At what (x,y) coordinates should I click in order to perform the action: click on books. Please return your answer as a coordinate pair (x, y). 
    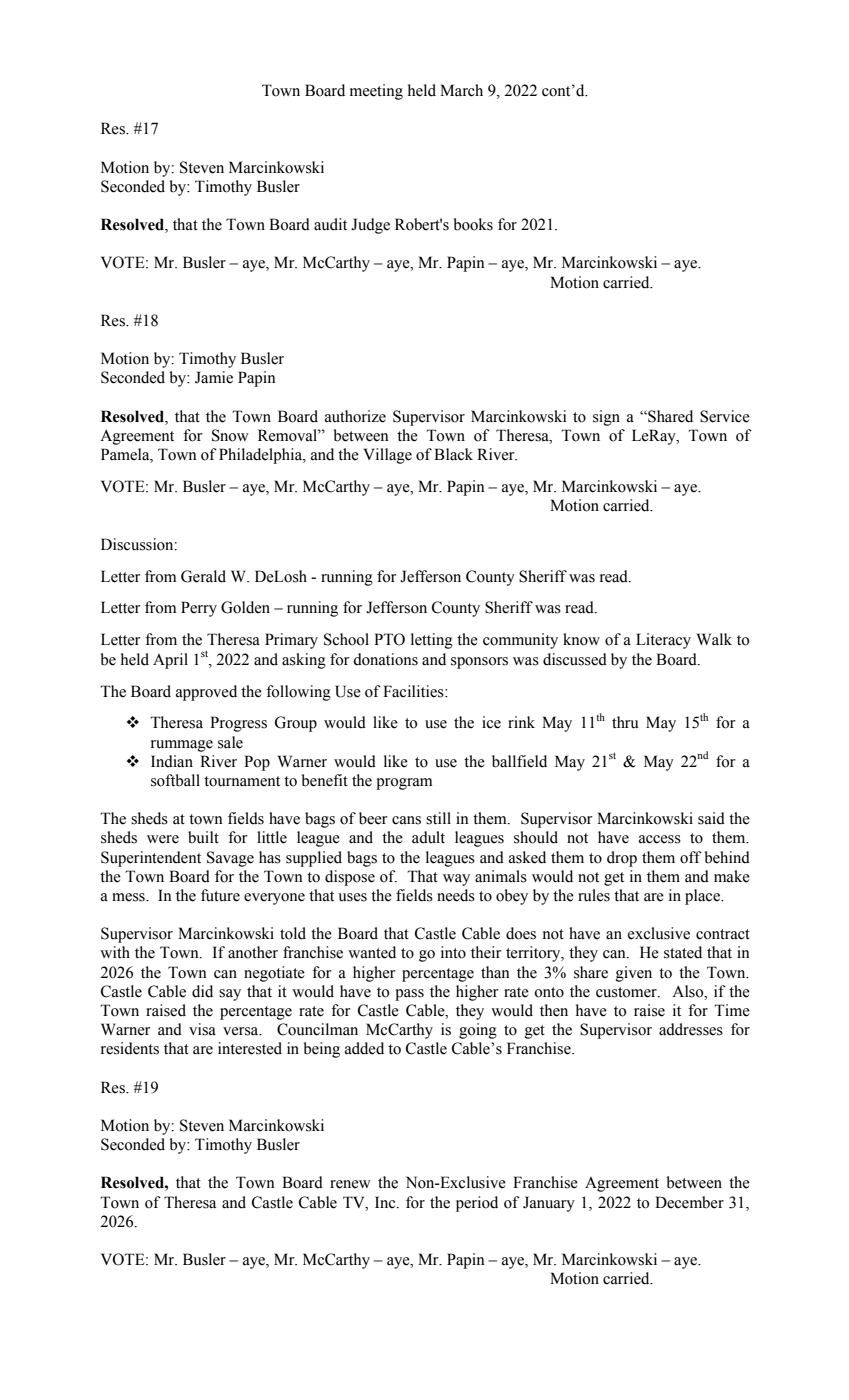
    Looking at the image, I should click on (473, 224).
